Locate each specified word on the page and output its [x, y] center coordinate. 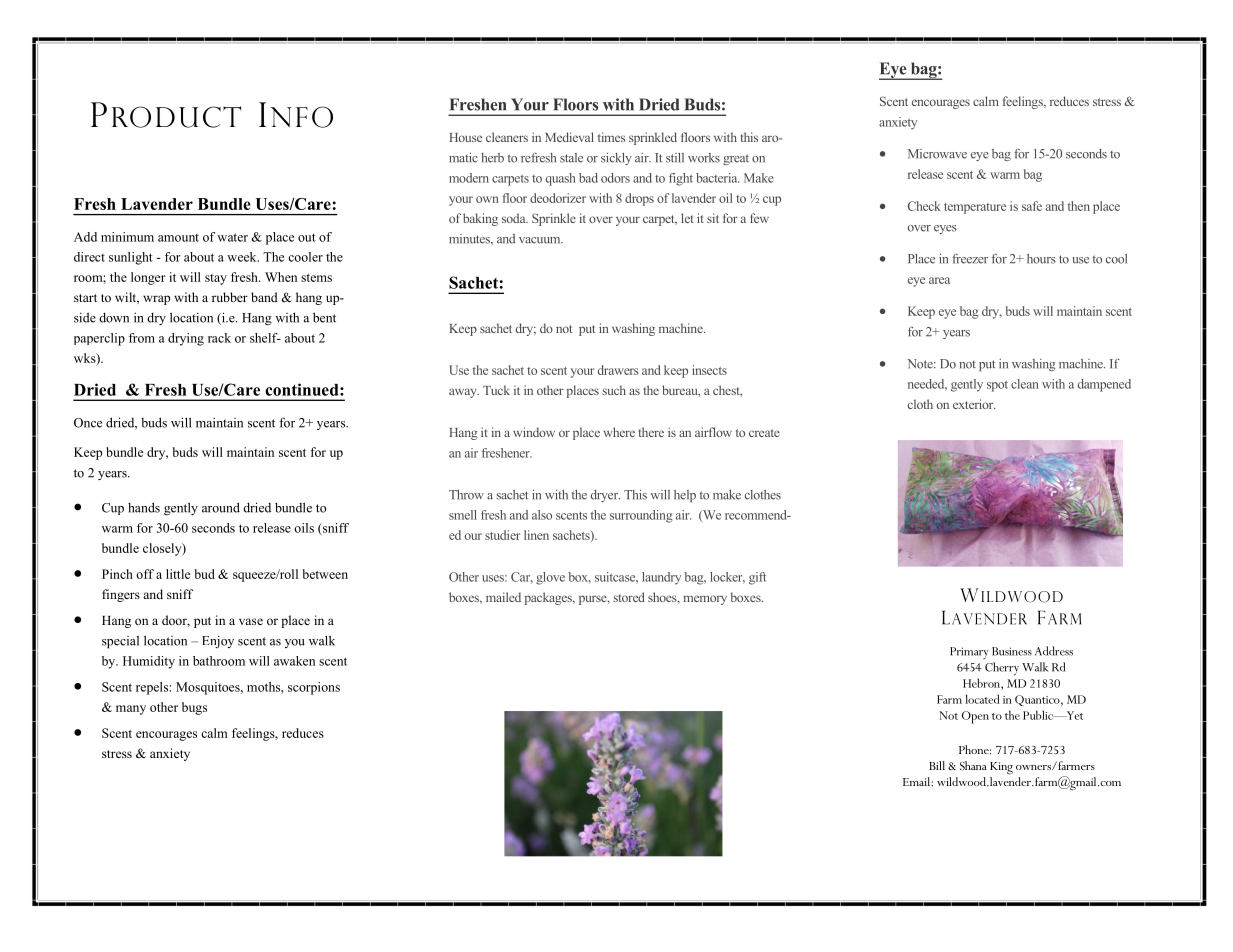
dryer [605, 496]
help [685, 496]
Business [1012, 651]
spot [997, 386]
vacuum [541, 240]
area [939, 280]
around [221, 507]
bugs [194, 708]
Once [88, 423]
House [465, 137]
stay [216, 279]
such [614, 390]
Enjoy [218, 641]
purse [594, 600]
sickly [616, 159]
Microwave [937, 154]
